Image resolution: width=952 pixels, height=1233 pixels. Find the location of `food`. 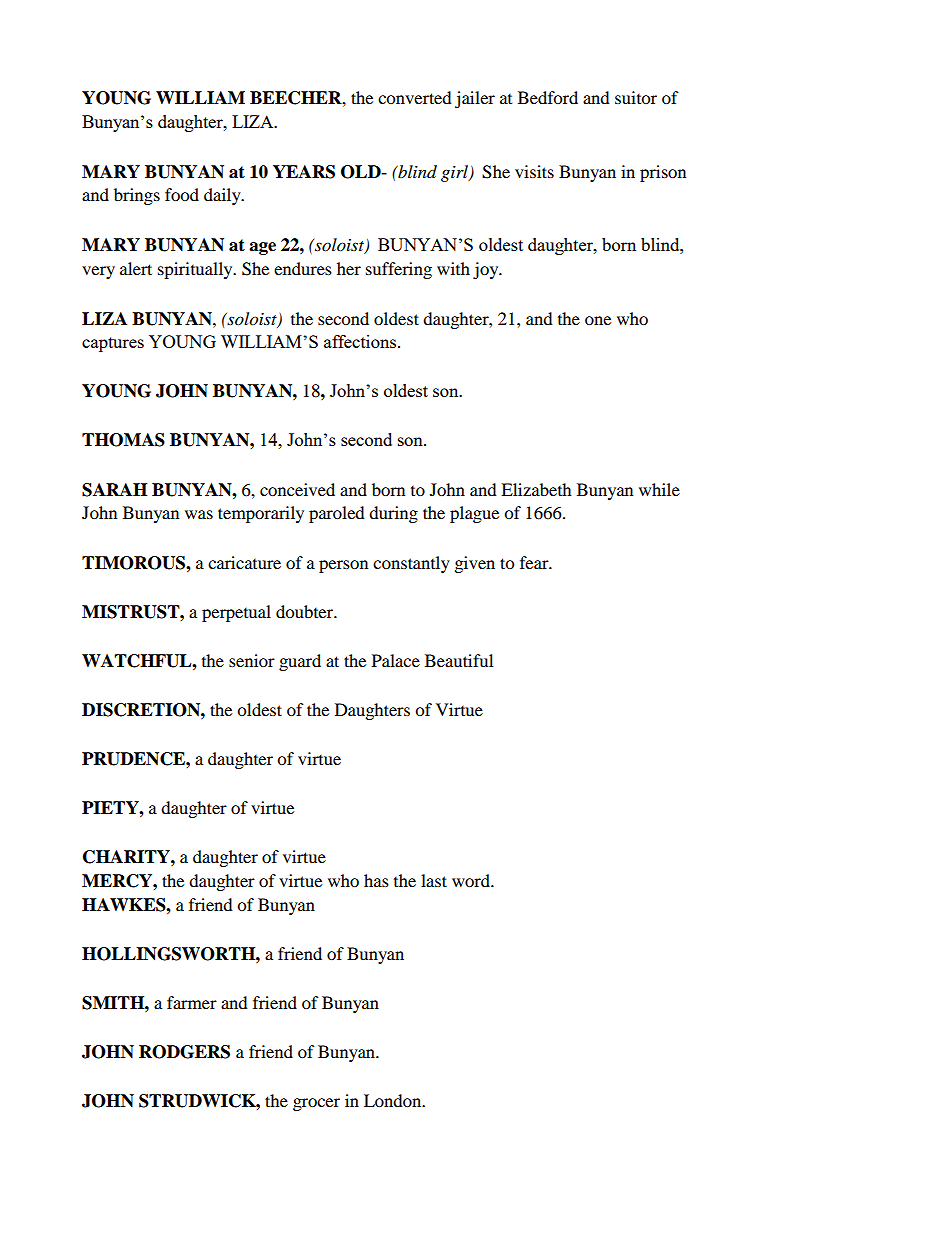

food is located at coordinates (182, 194).
